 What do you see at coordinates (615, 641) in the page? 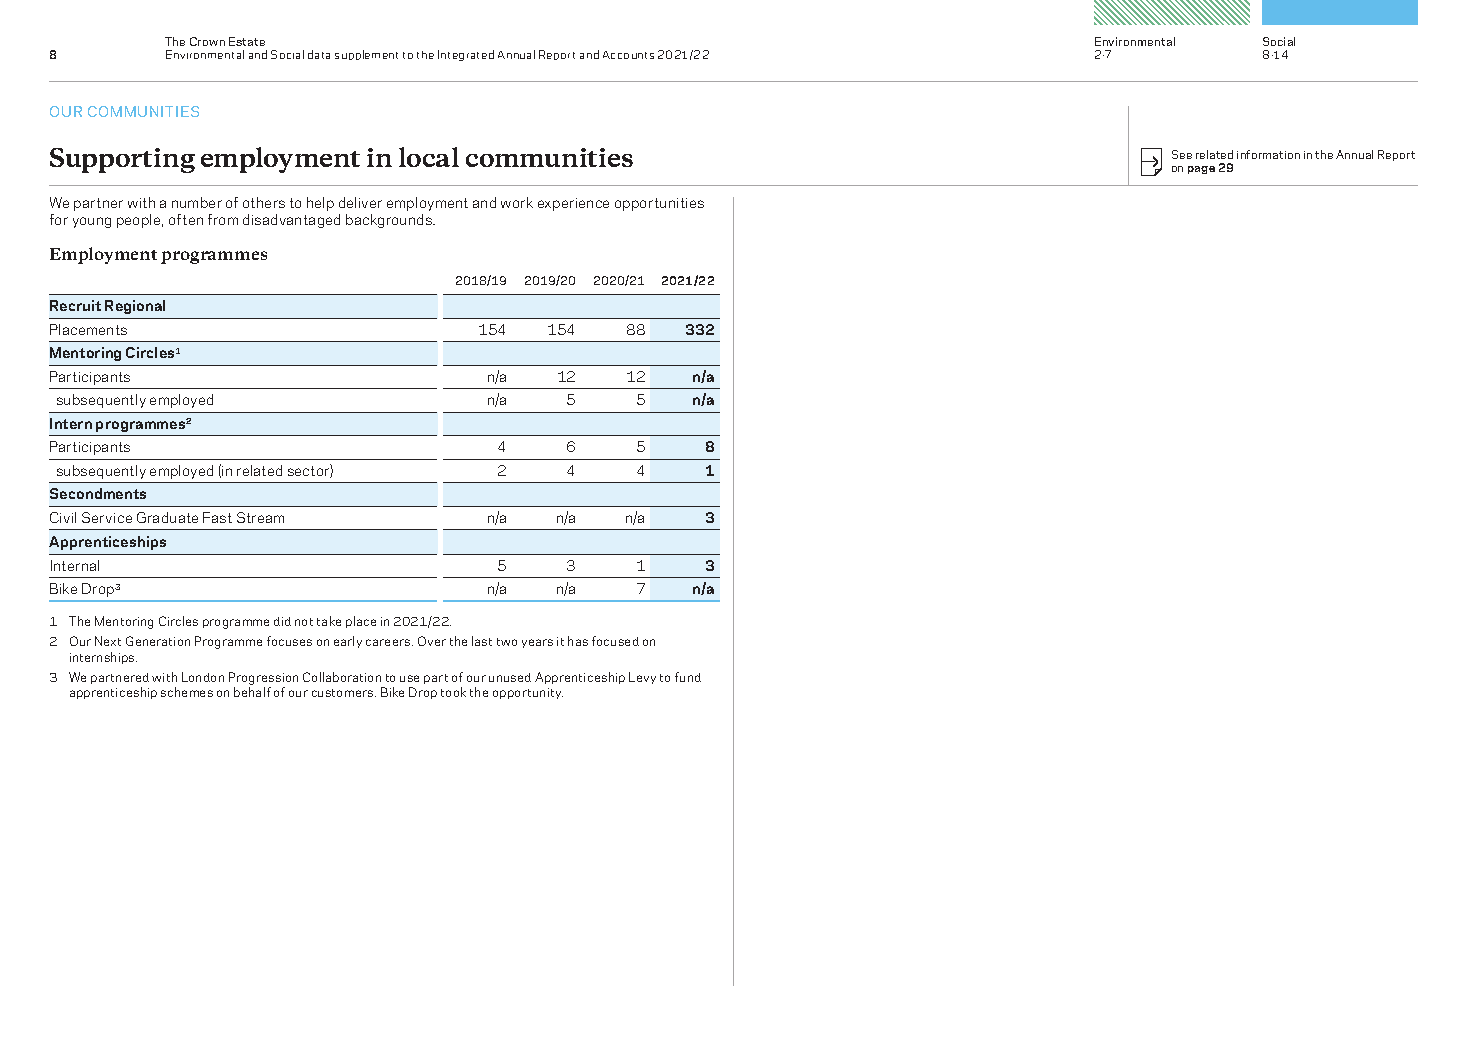
I see `focused` at bounding box center [615, 641].
